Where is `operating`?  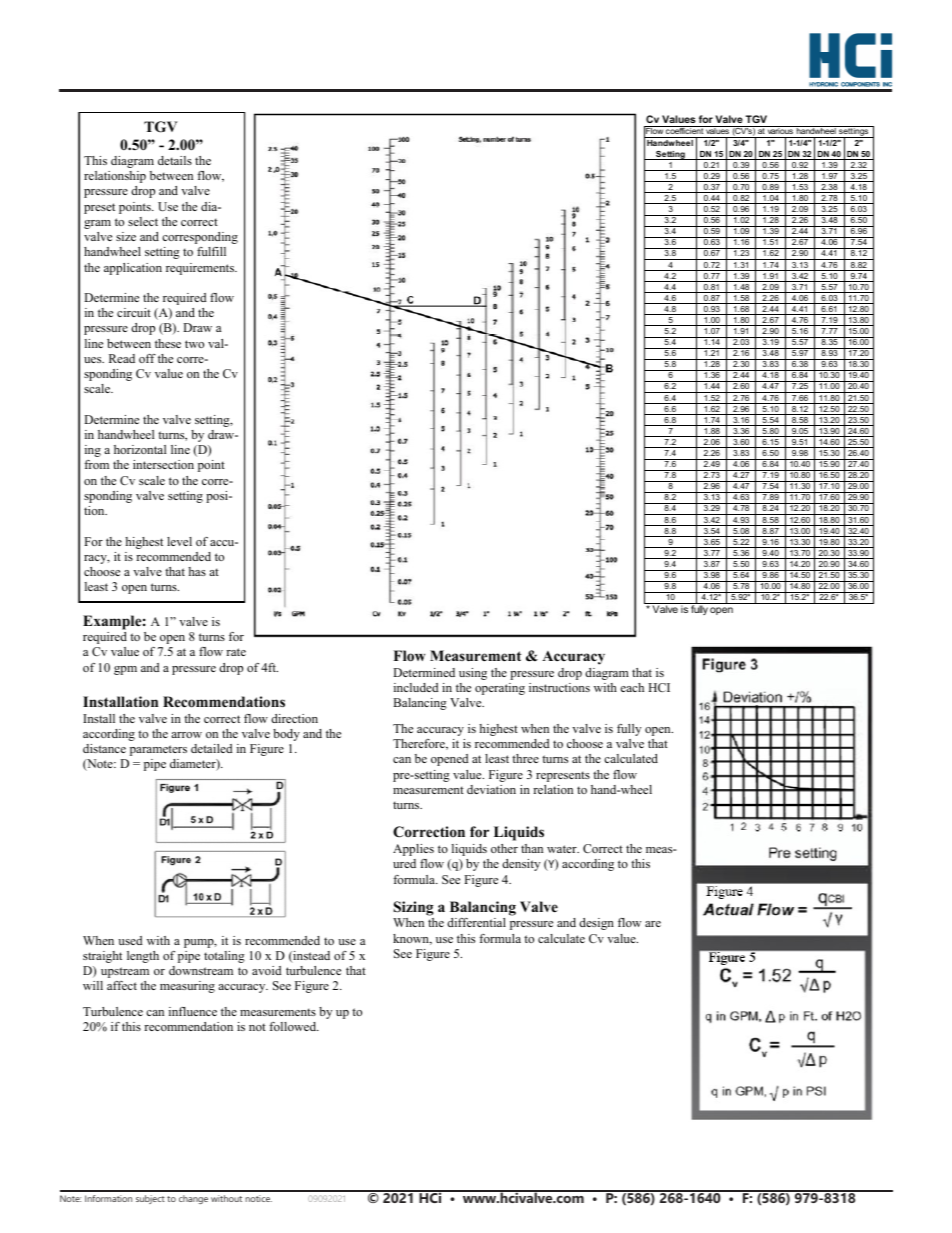 operating is located at coordinates (500, 689).
